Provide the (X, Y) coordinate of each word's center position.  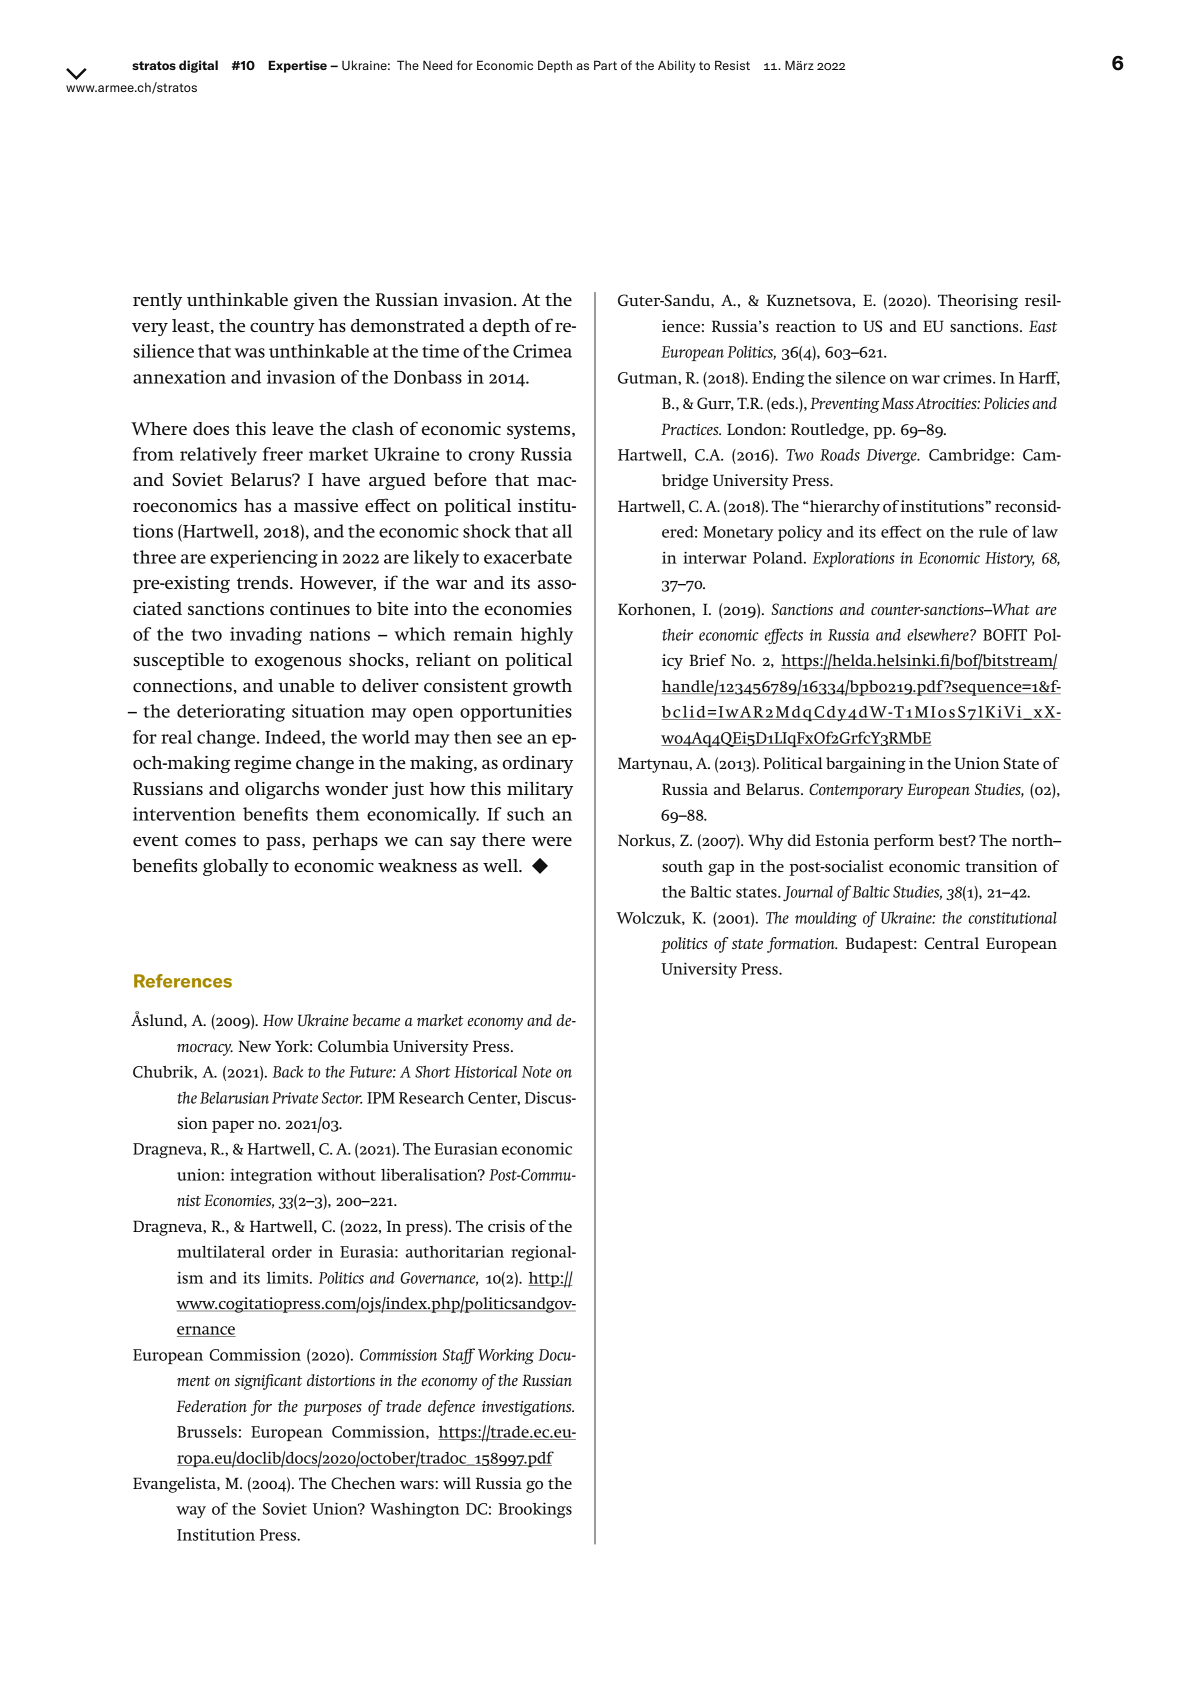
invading (266, 636)
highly (547, 636)
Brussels (207, 1432)
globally (236, 867)
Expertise (297, 66)
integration (271, 1176)
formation (802, 945)
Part (605, 65)
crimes (968, 378)
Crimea (542, 351)
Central (952, 943)
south (682, 866)
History (1010, 560)
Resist (732, 65)
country (282, 328)
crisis (506, 1226)
